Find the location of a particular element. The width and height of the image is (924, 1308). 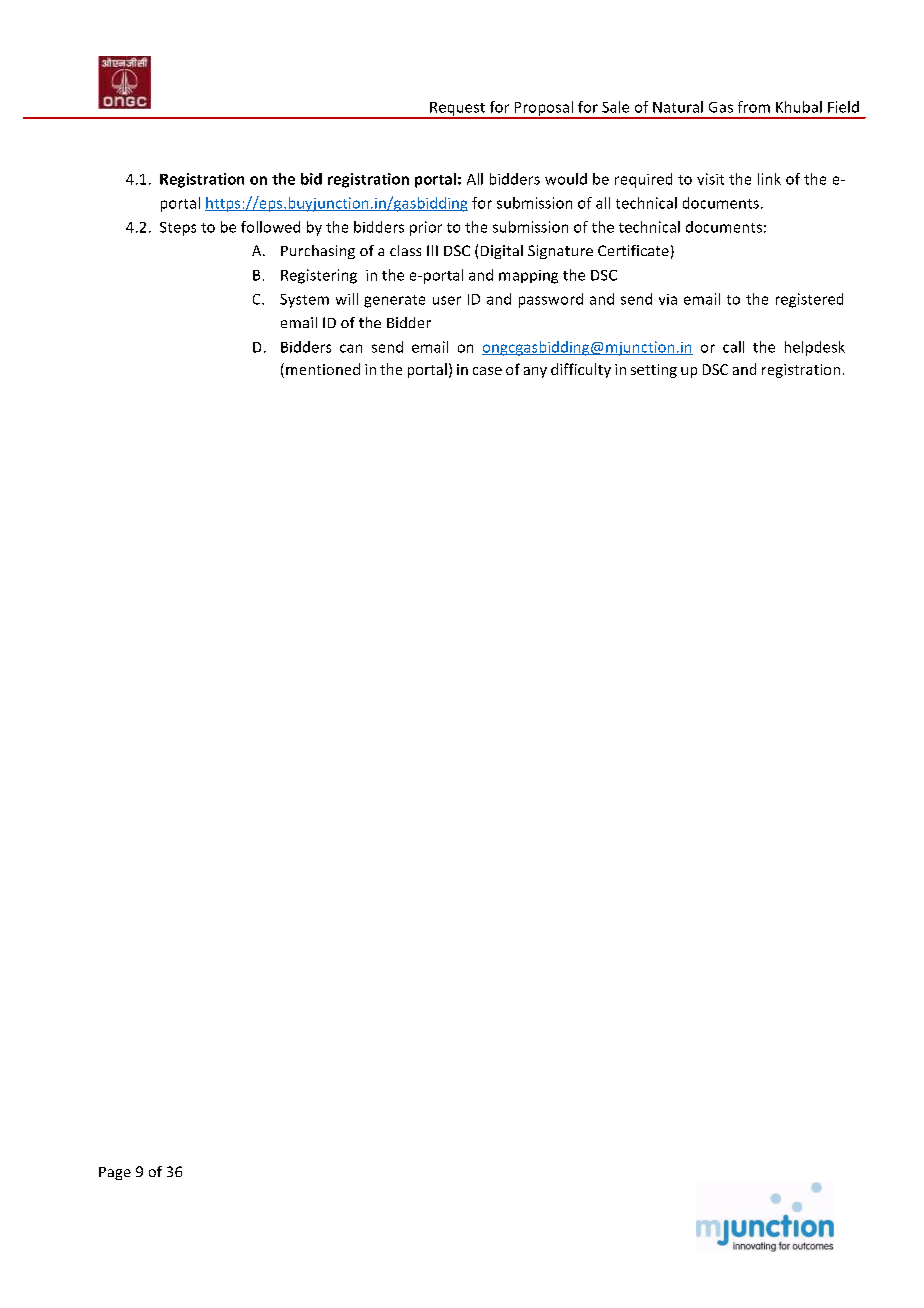

Steps is located at coordinates (178, 229).
